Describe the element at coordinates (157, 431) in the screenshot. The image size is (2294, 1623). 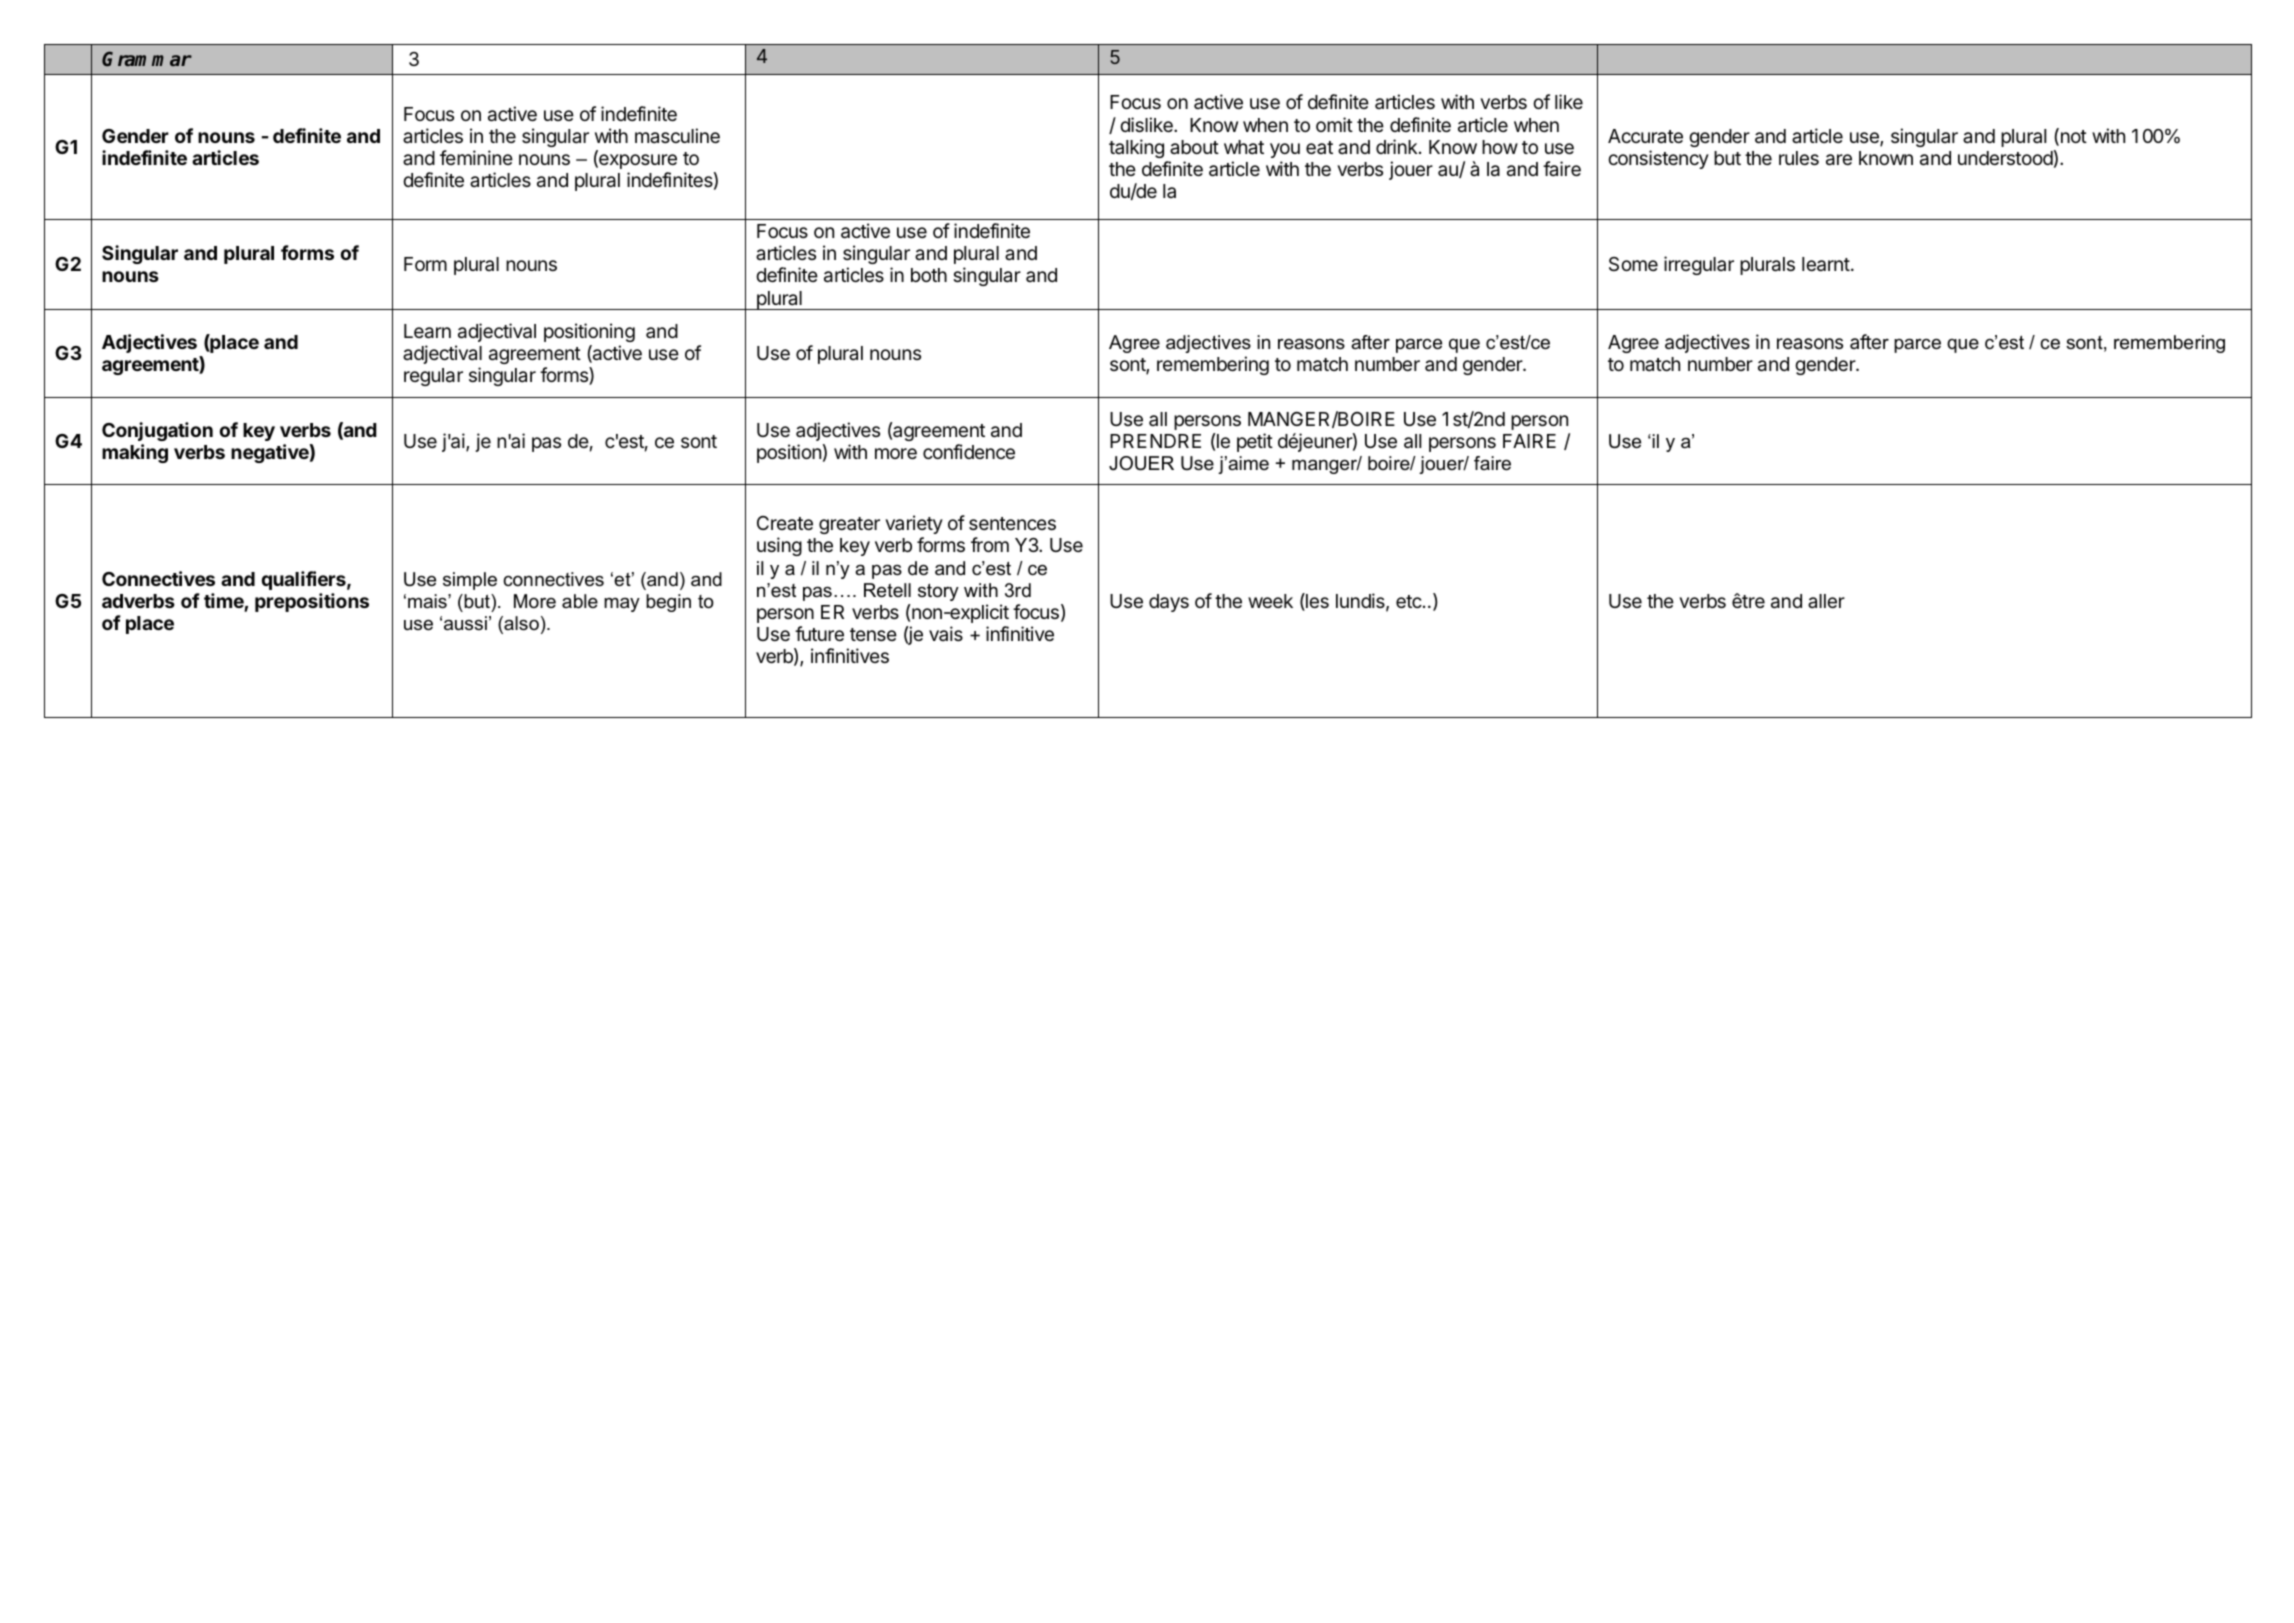
I see `Conjugation` at that location.
